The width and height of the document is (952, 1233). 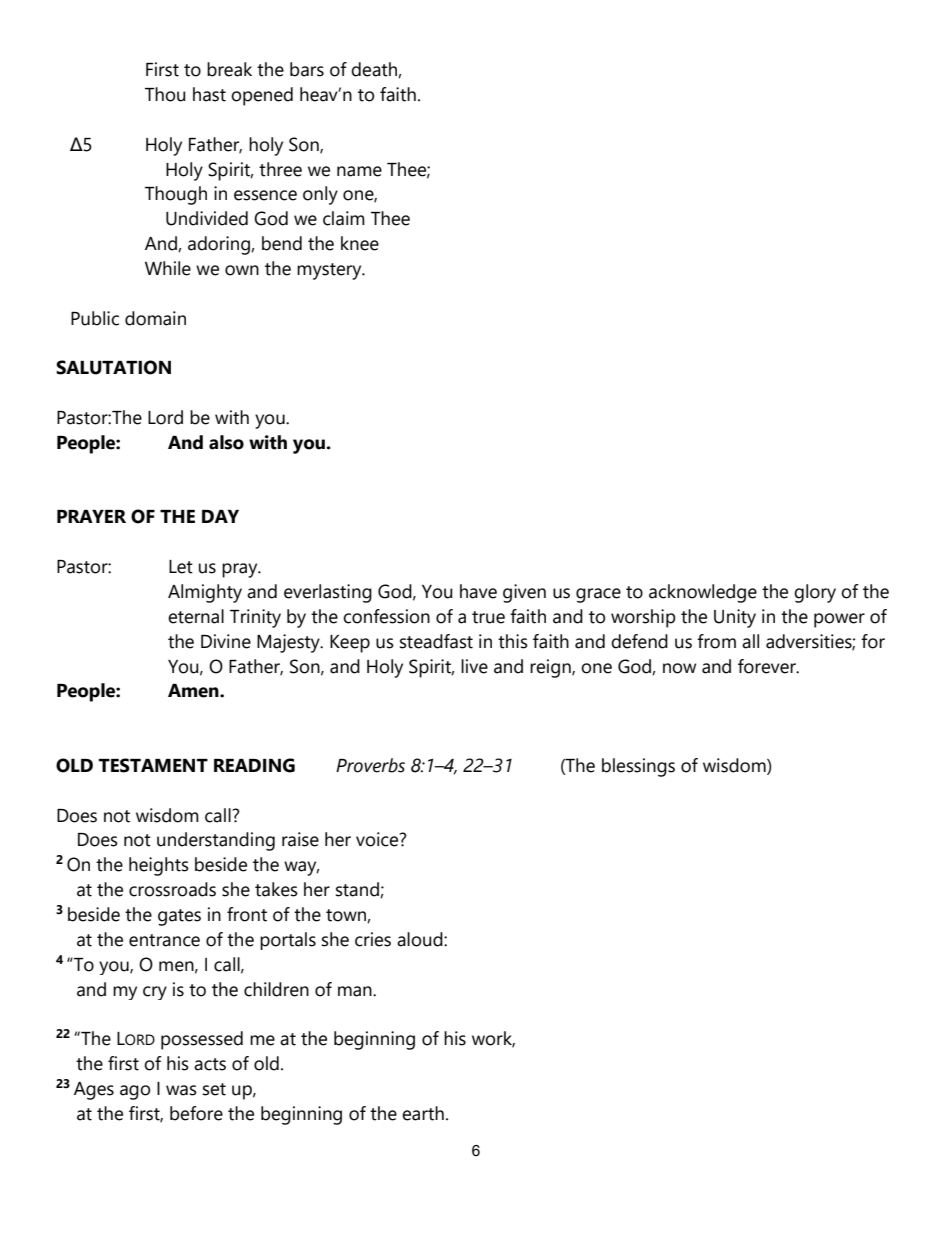 I want to click on earth, so click(x=423, y=1113).
